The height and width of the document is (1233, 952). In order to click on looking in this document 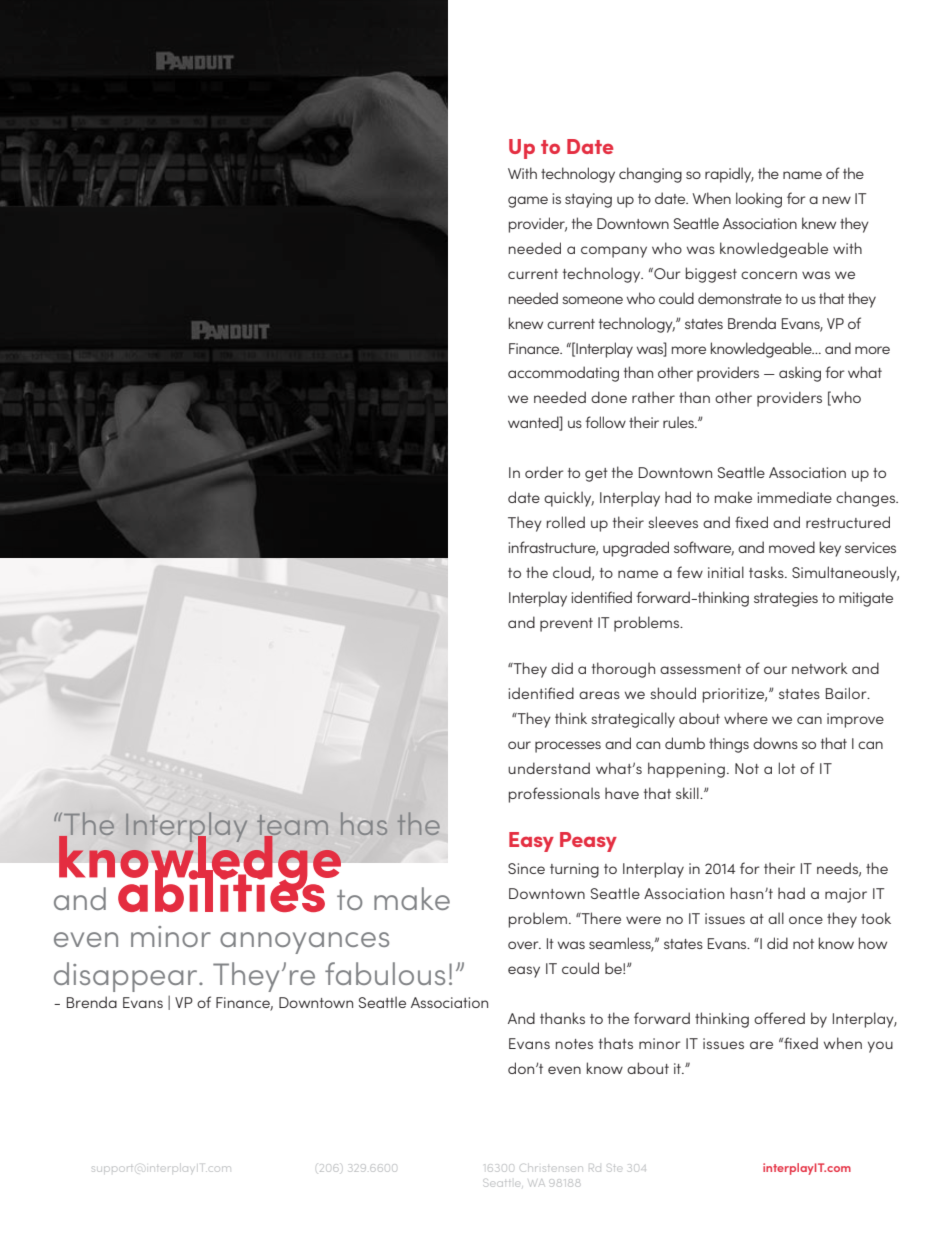, I will do `click(759, 200)`.
